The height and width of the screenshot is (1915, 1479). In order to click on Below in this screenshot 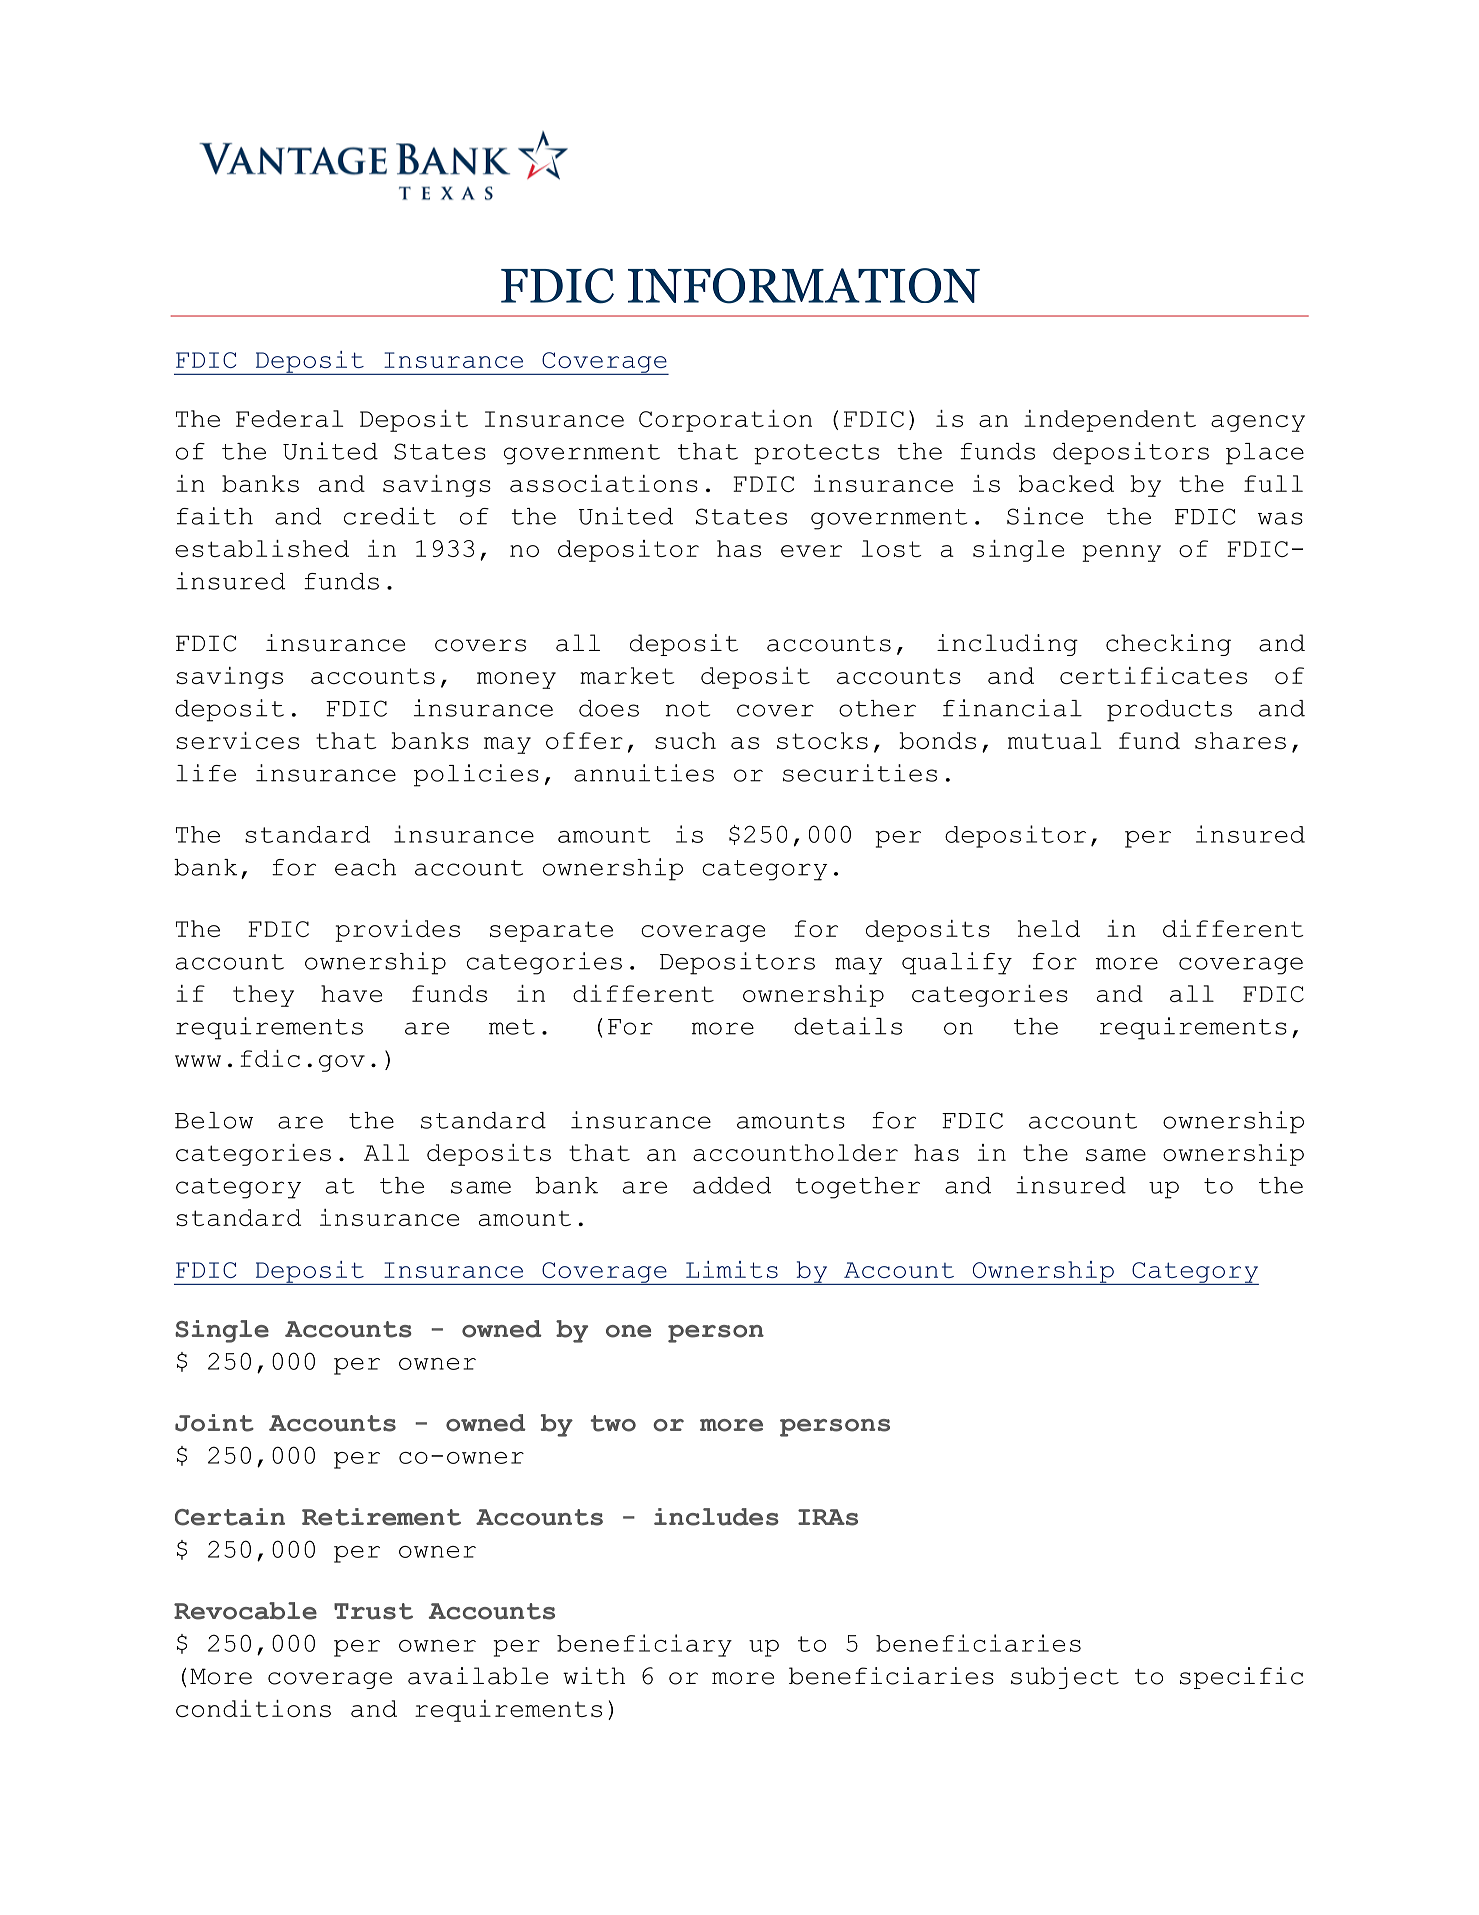, I will do `click(214, 1120)`.
